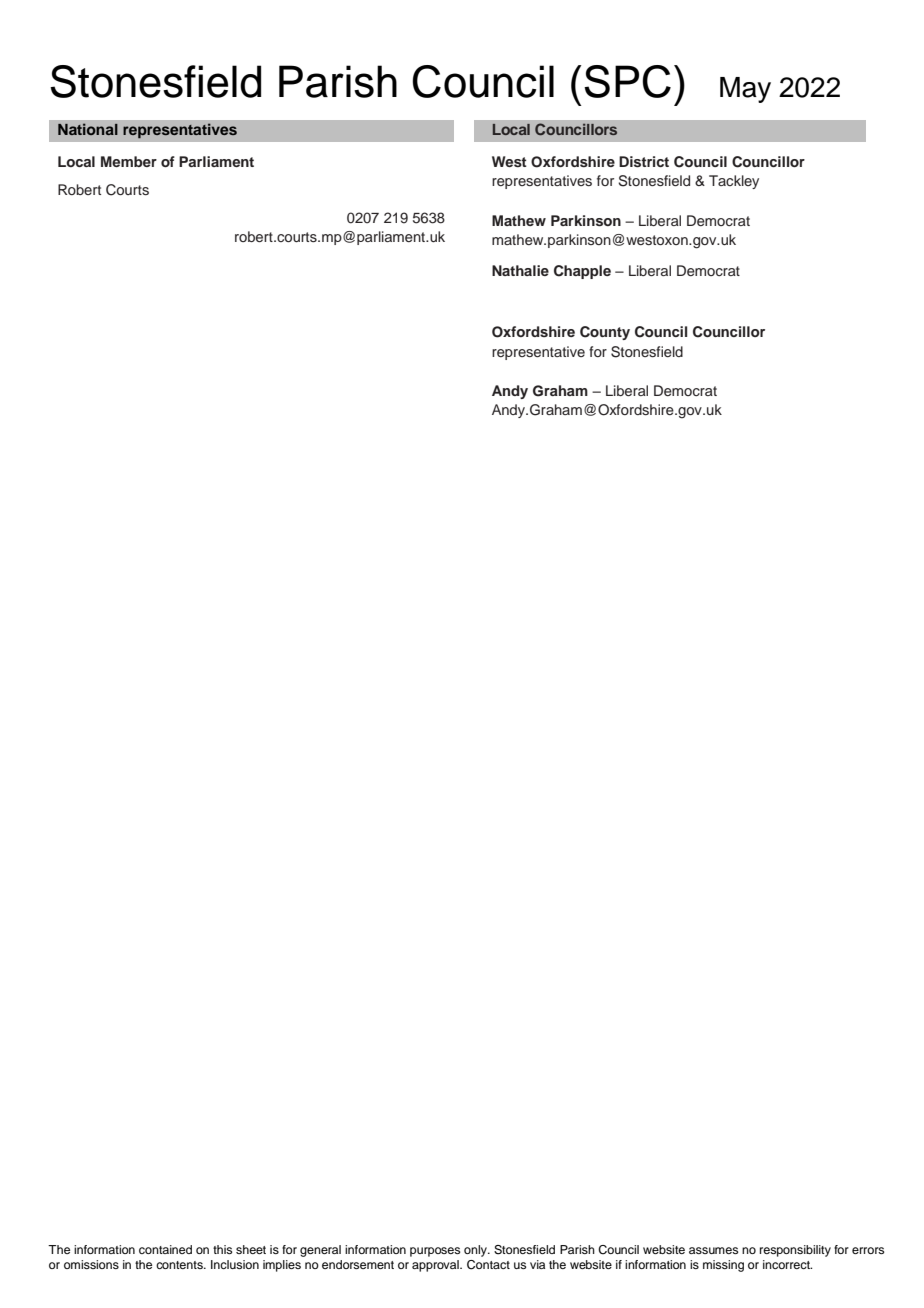 The width and height of the screenshot is (924, 1308). I want to click on Member, so click(129, 161).
